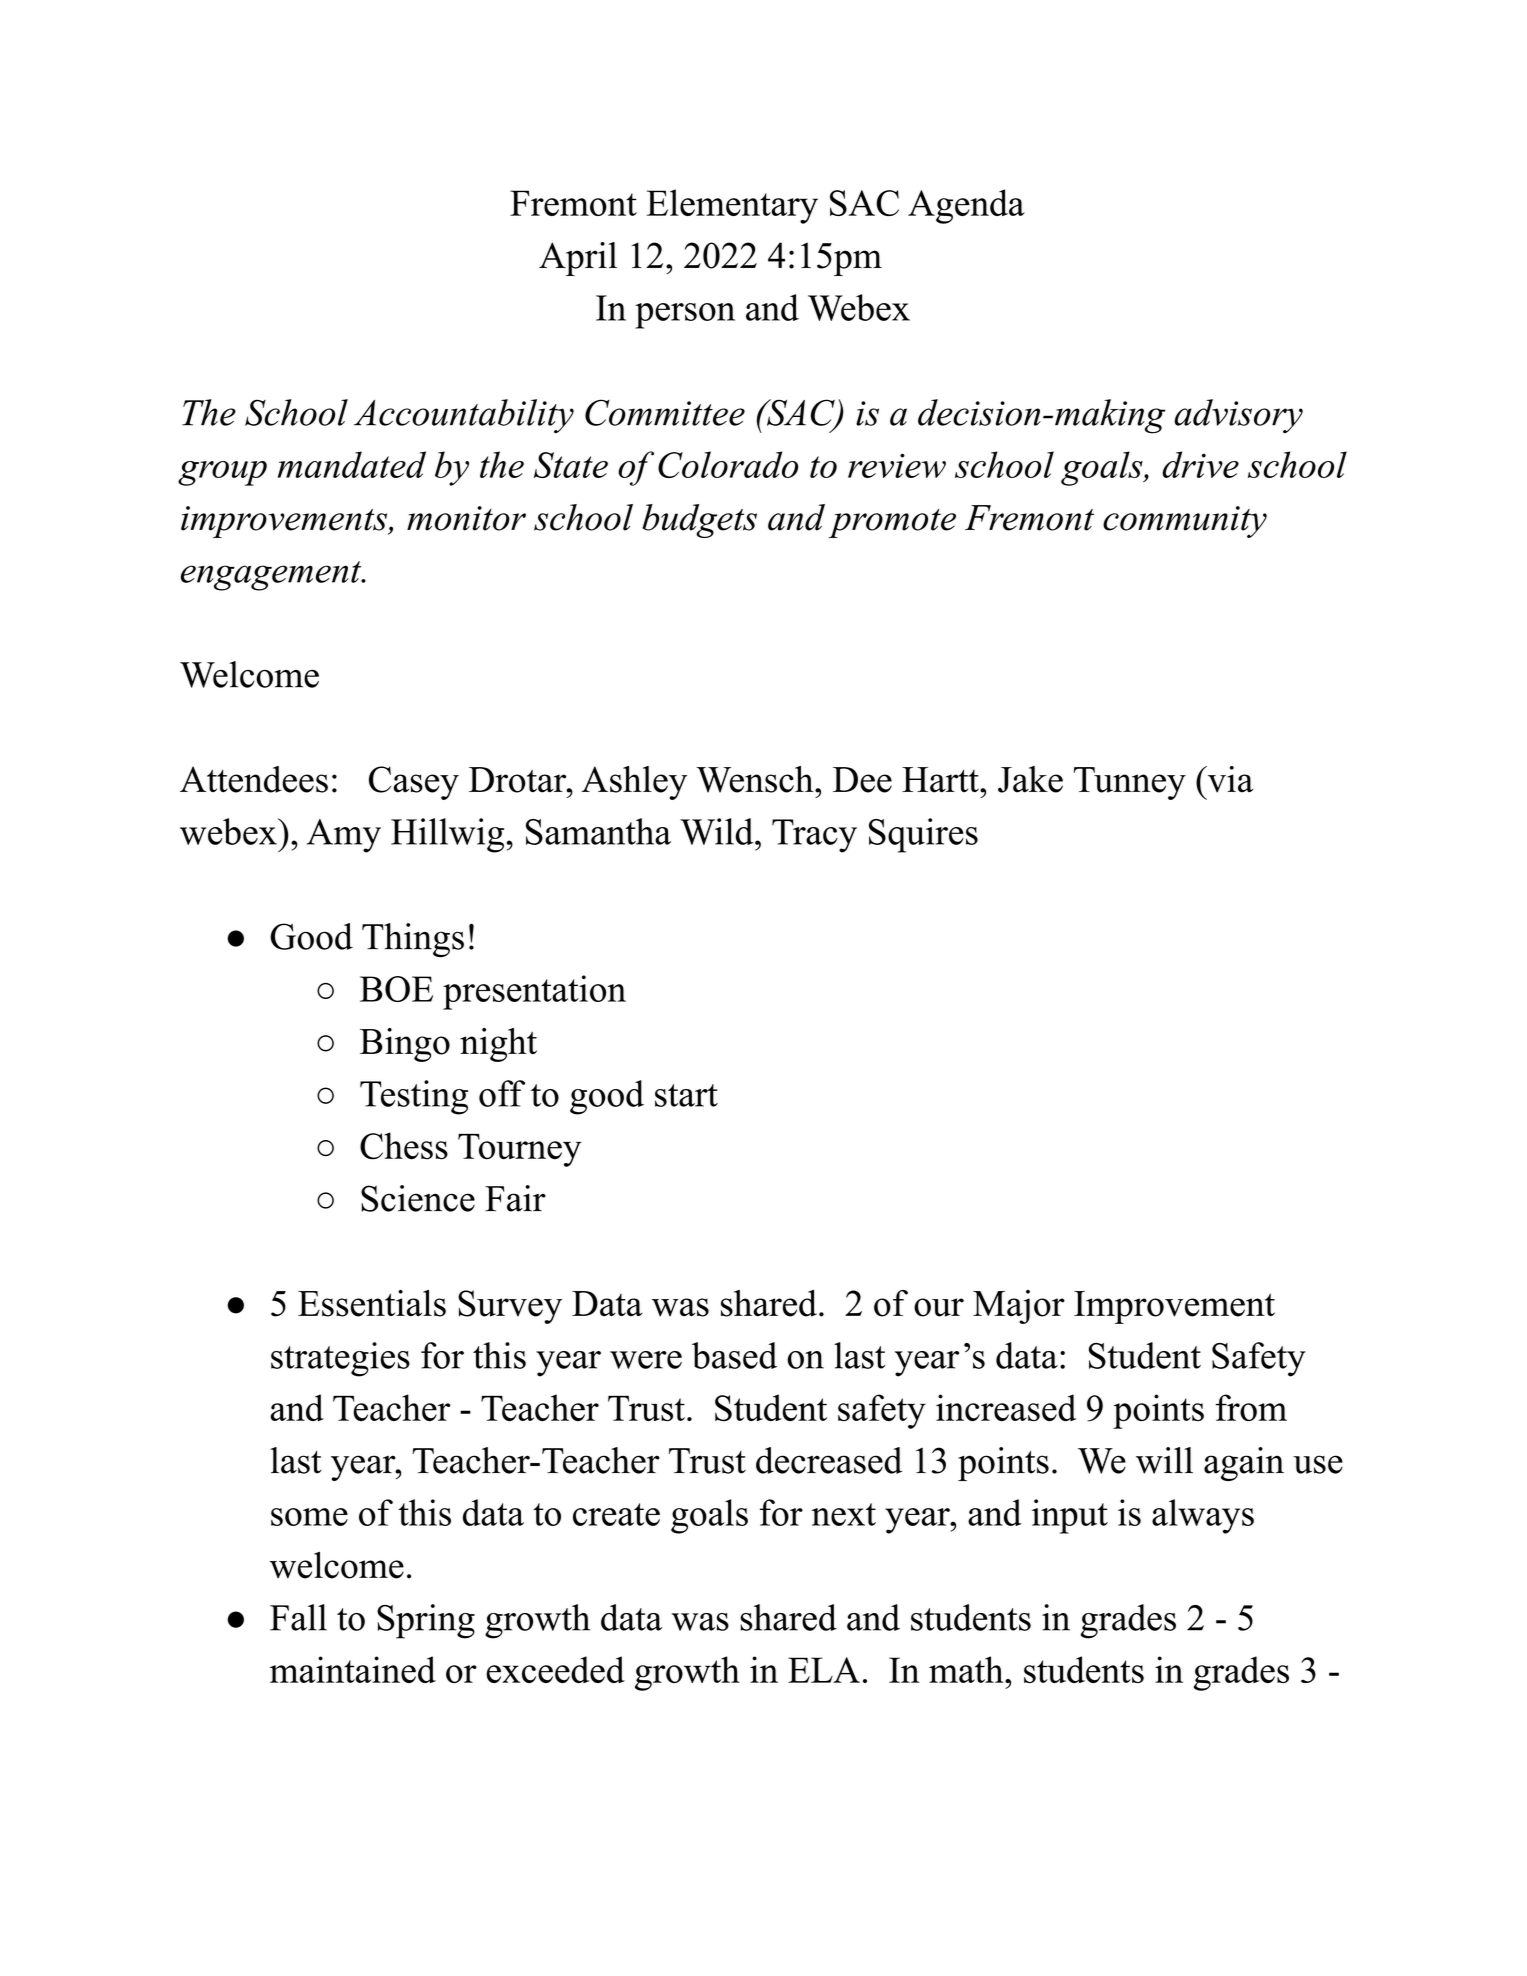 The image size is (1527, 1976). Describe the element at coordinates (634, 783) in the screenshot. I see `Ashley` at that location.
